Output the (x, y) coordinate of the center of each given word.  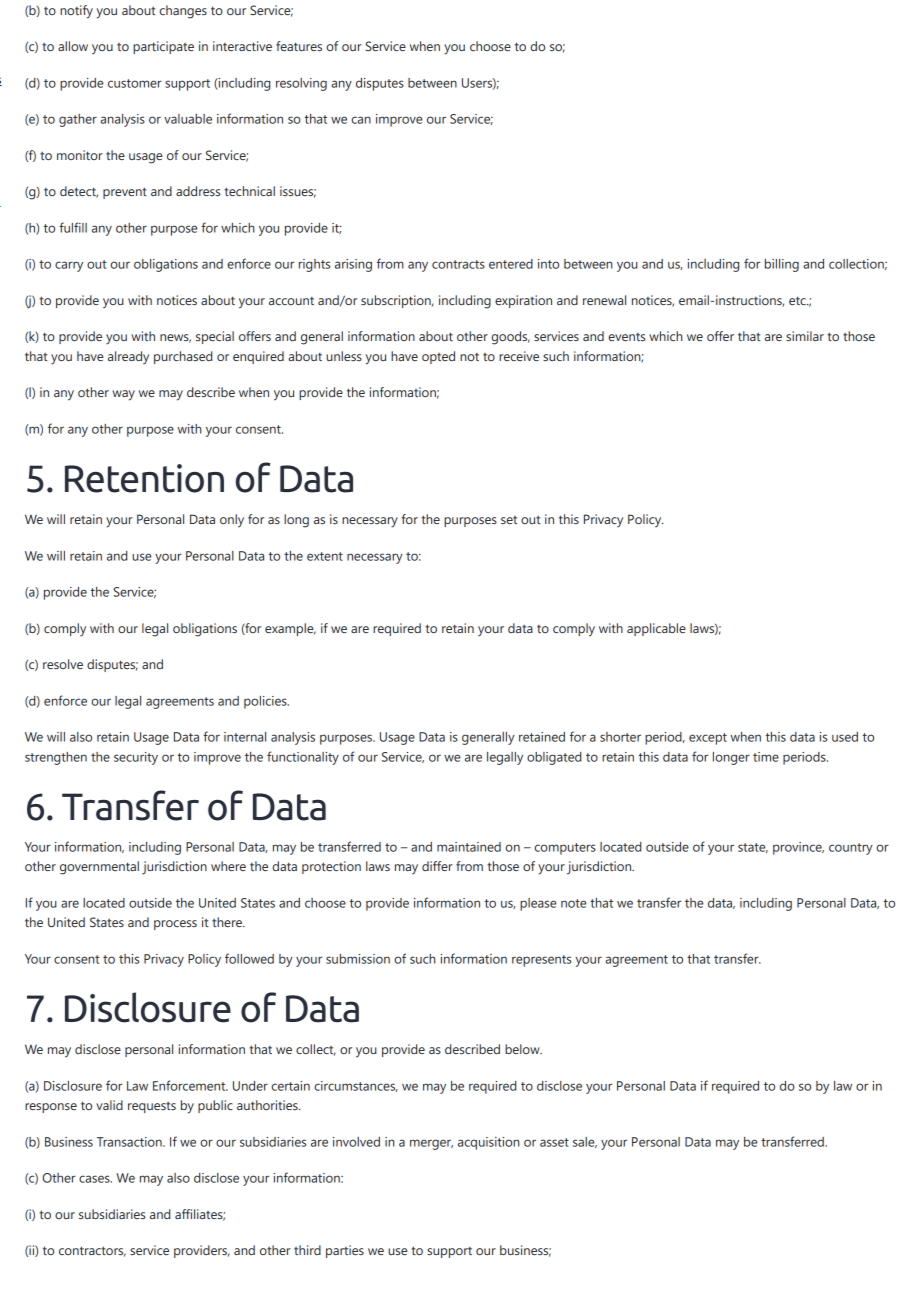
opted (438, 357)
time (766, 757)
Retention (144, 478)
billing (782, 265)
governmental (99, 868)
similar (805, 336)
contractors (92, 1251)
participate (163, 47)
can (361, 120)
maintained (469, 847)
